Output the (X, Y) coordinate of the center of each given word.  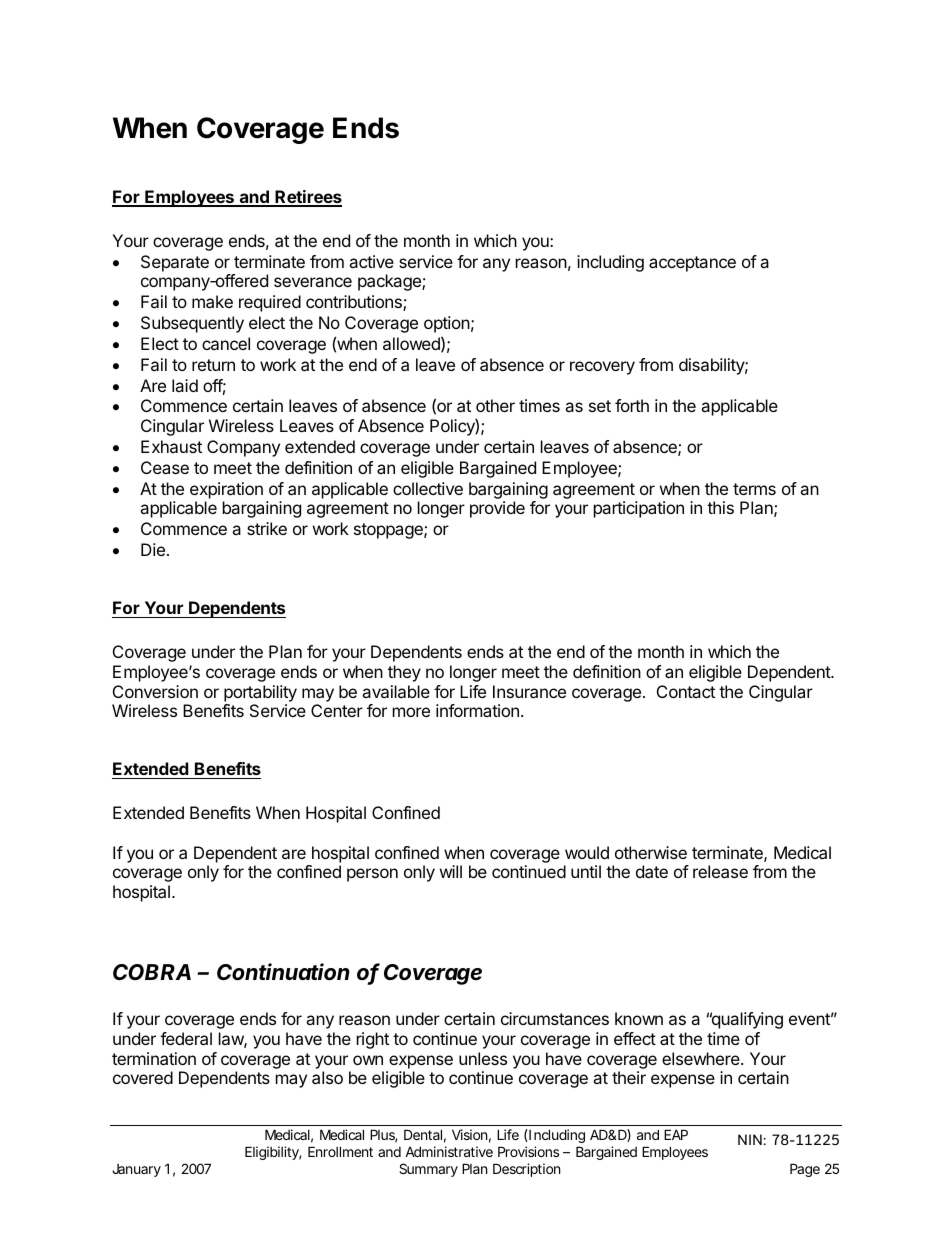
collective (428, 488)
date (652, 871)
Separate (175, 263)
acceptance (692, 264)
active (371, 261)
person (372, 875)
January (136, 1170)
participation (639, 509)
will (451, 871)
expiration (226, 490)
